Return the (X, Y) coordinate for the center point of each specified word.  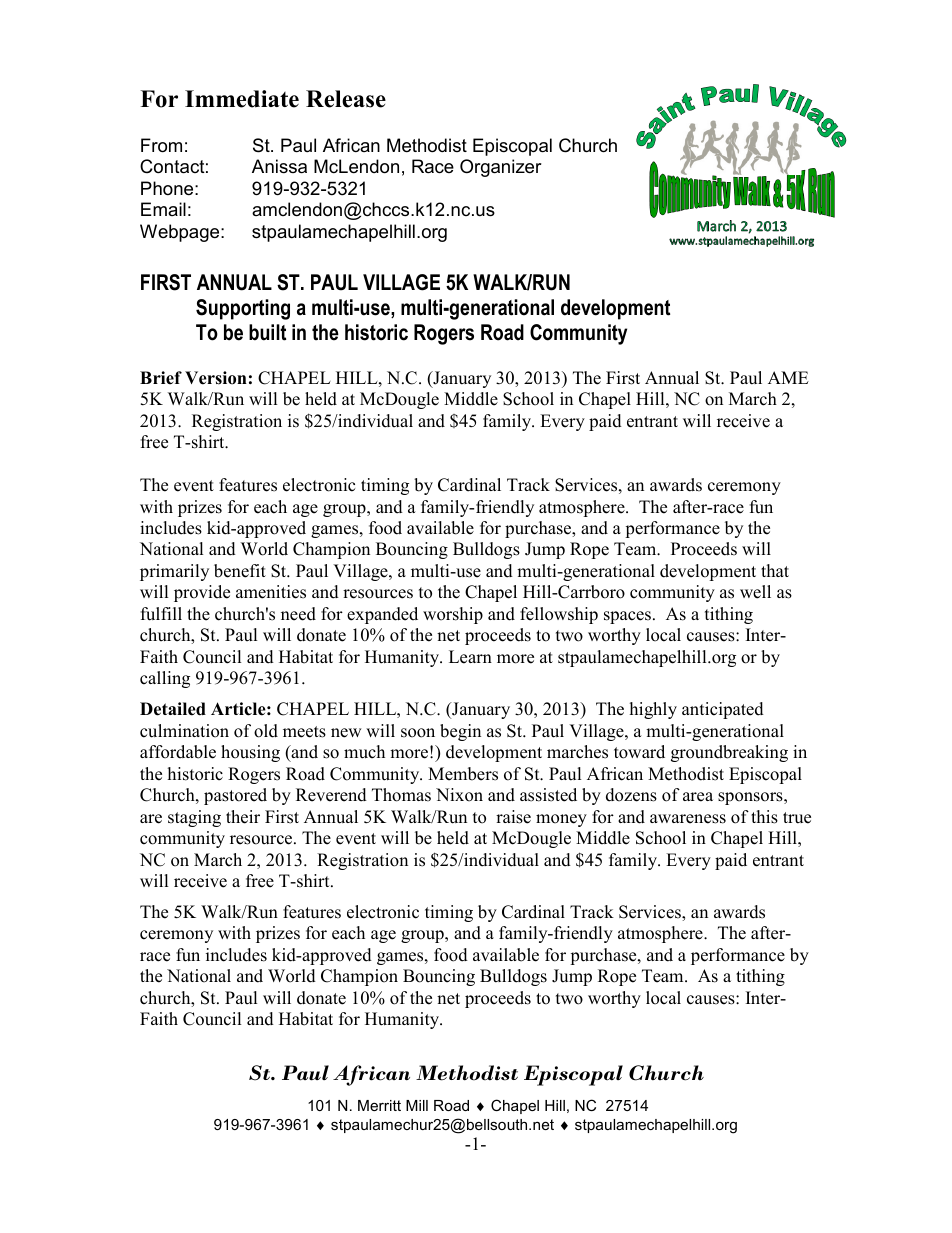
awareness (688, 819)
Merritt (379, 1105)
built (267, 332)
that (775, 570)
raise (513, 817)
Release (346, 99)
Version (216, 378)
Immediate (242, 99)
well (755, 592)
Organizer (501, 168)
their (243, 817)
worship (453, 615)
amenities (271, 592)
